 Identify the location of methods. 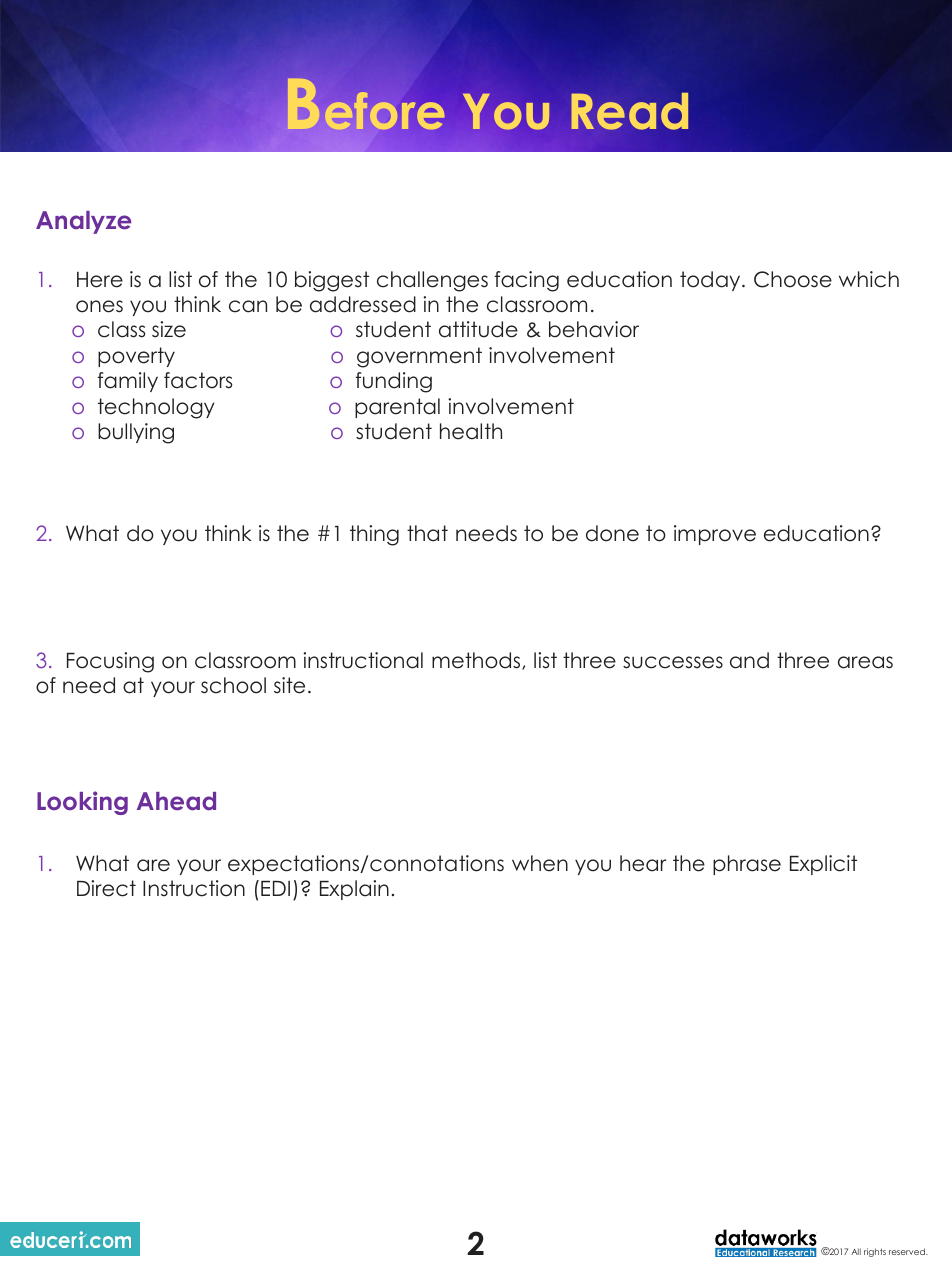
(477, 661).
